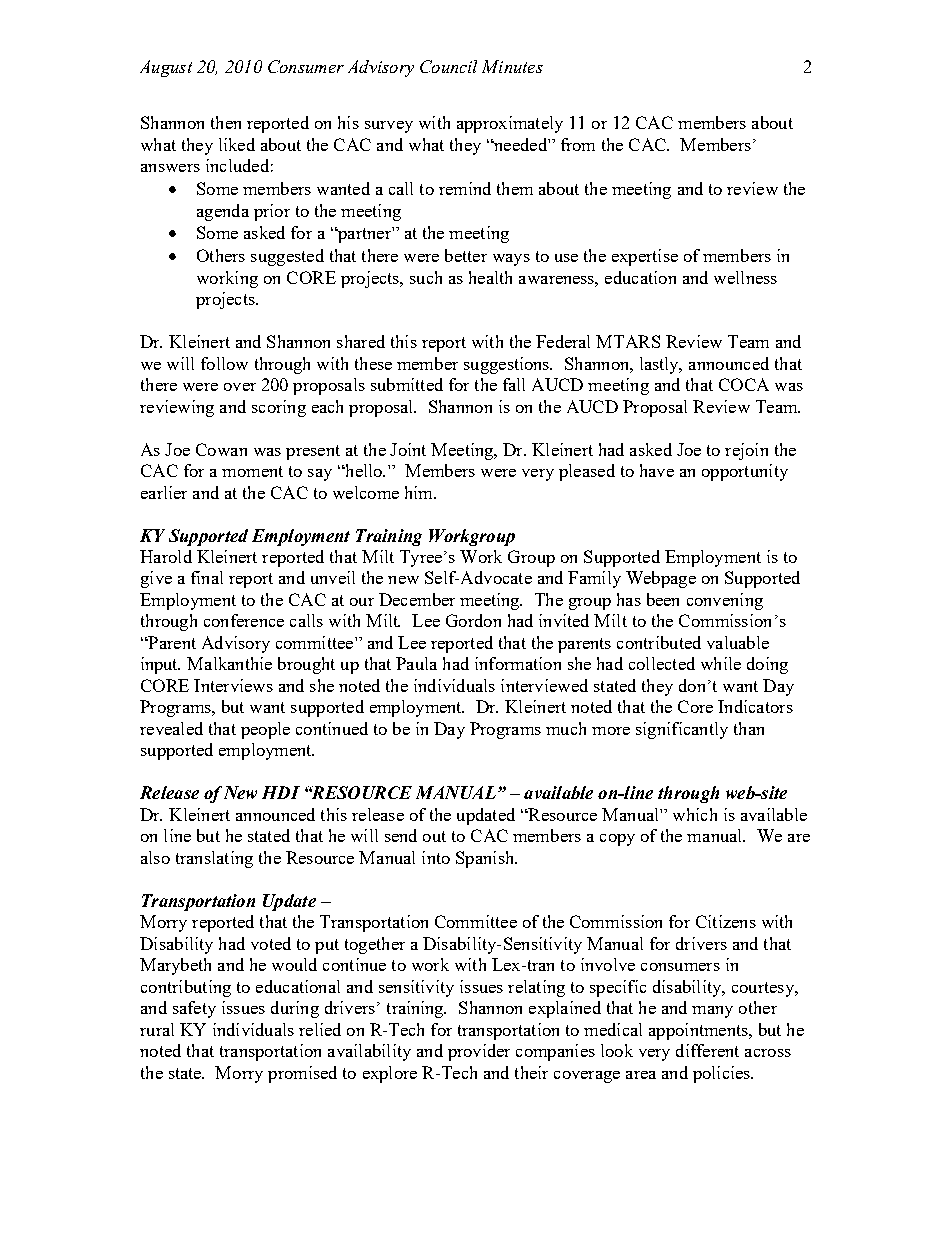 This screenshot has width=952, height=1233. What do you see at coordinates (448, 66) in the screenshot?
I see `Council` at bounding box center [448, 66].
